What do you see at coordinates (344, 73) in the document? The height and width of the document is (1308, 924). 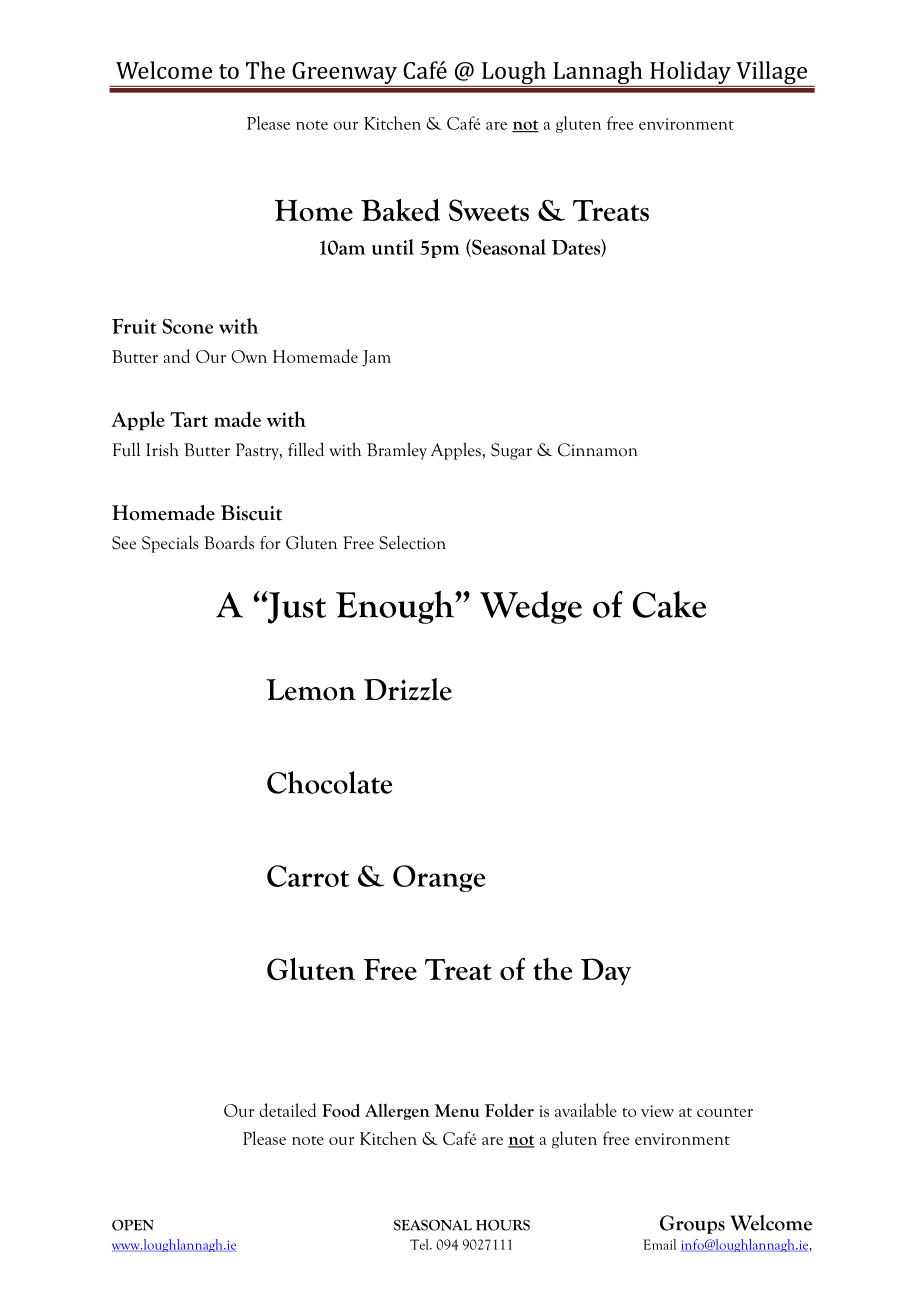 I see `Greenway` at bounding box center [344, 73].
